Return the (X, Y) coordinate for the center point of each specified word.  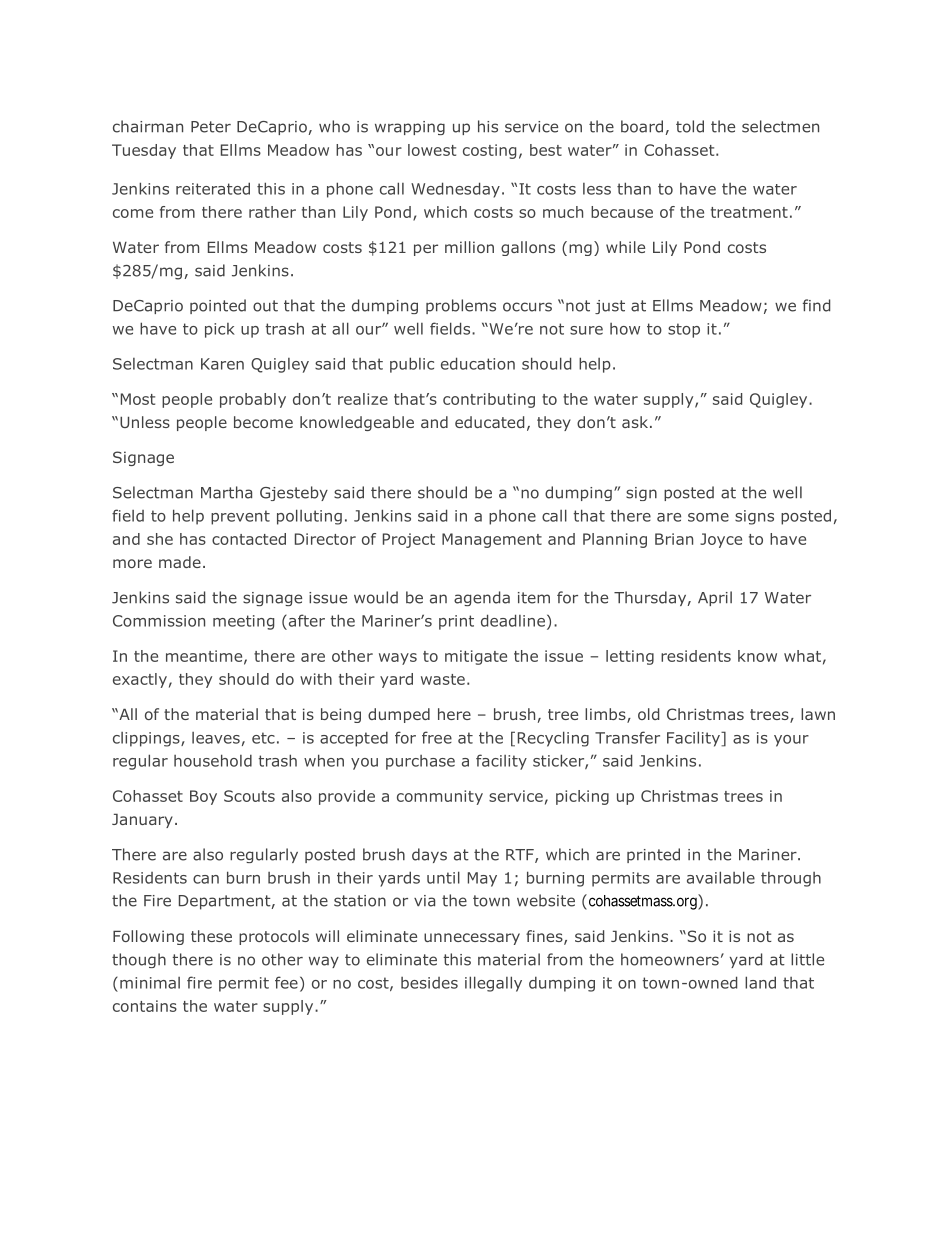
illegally (493, 984)
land (760, 982)
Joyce (721, 540)
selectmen (780, 126)
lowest (432, 150)
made (180, 562)
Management (492, 540)
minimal (150, 983)
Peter (211, 127)
